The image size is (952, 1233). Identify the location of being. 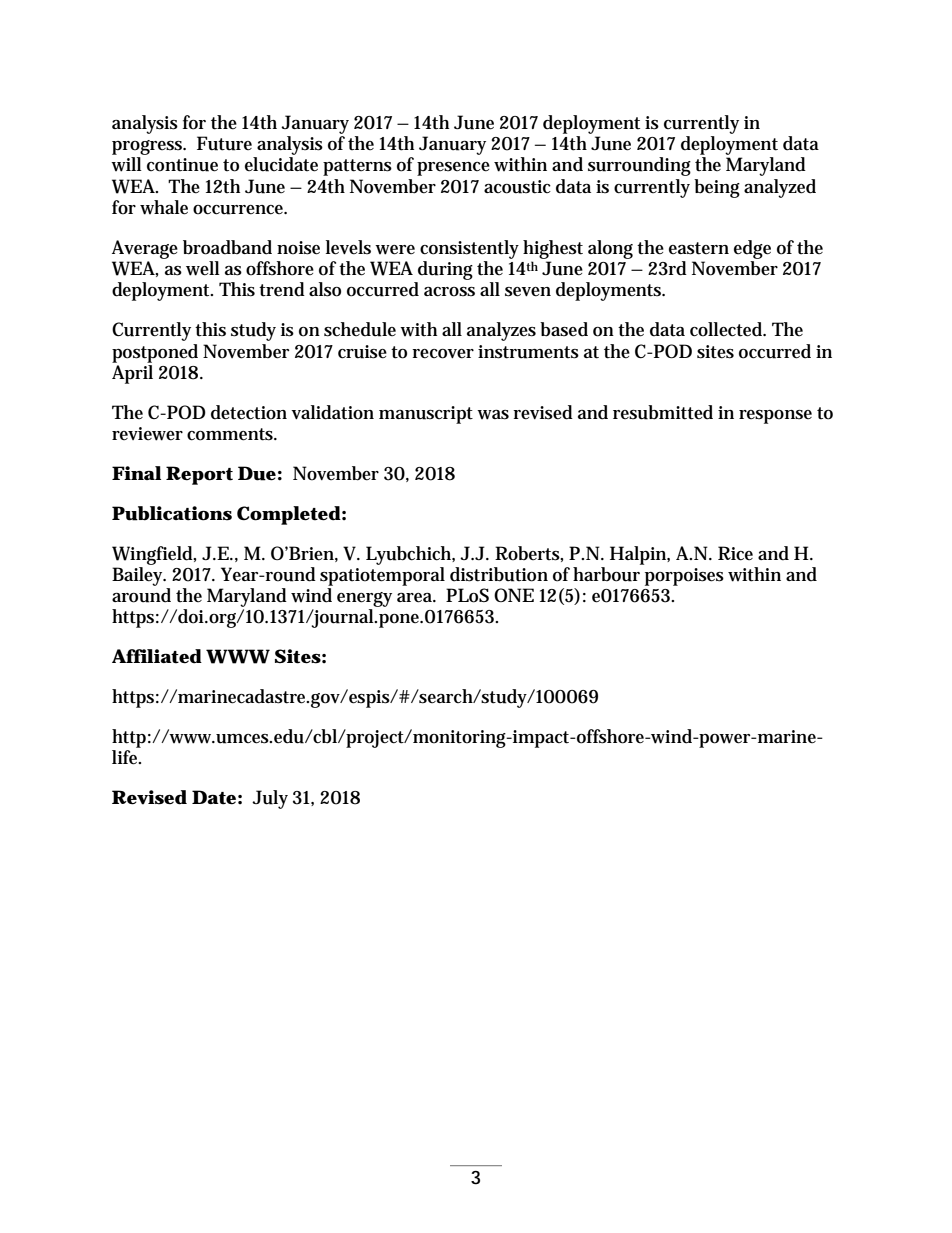
(717, 188).
